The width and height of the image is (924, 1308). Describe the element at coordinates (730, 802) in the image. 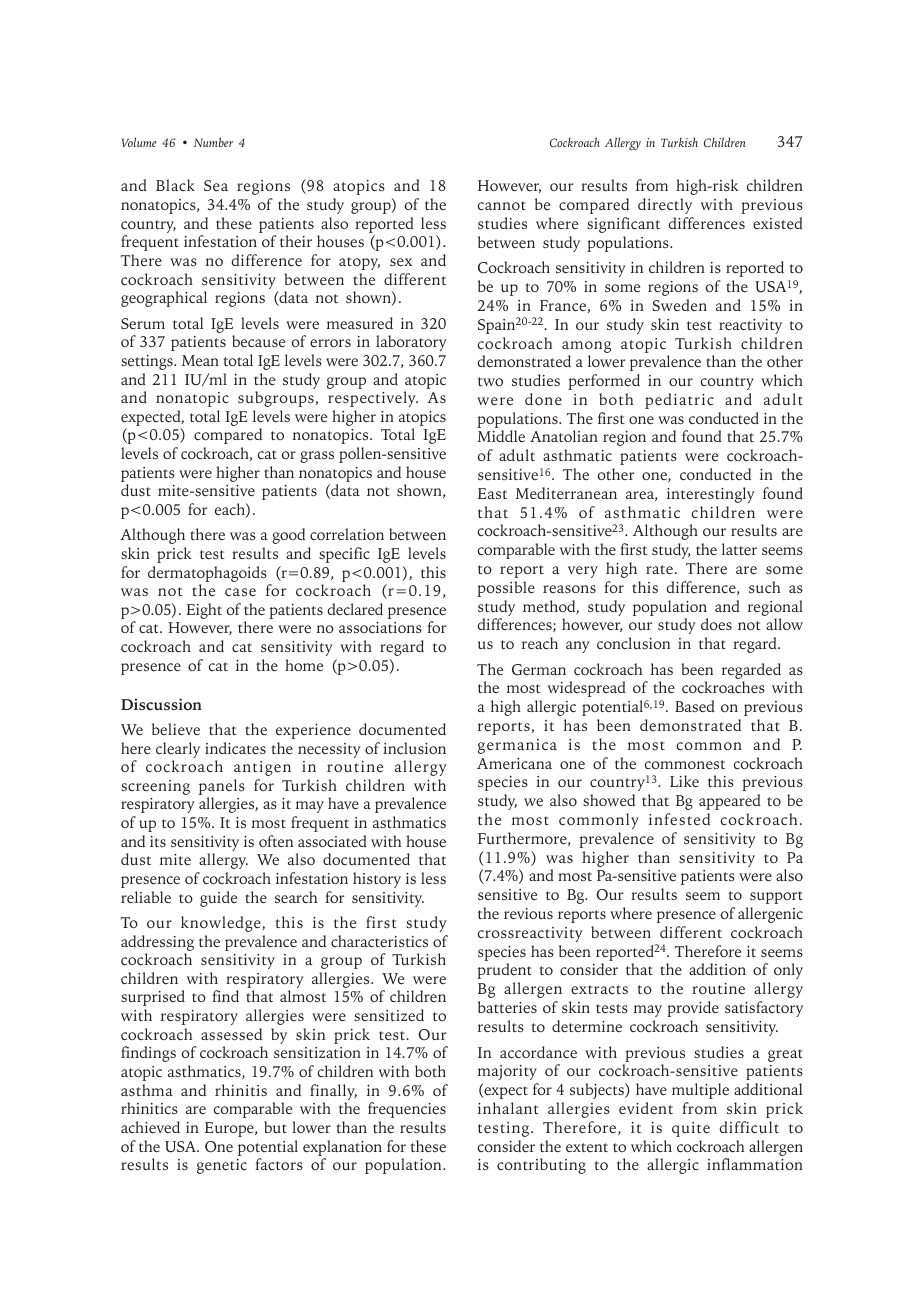

I see `appeared` at that location.
